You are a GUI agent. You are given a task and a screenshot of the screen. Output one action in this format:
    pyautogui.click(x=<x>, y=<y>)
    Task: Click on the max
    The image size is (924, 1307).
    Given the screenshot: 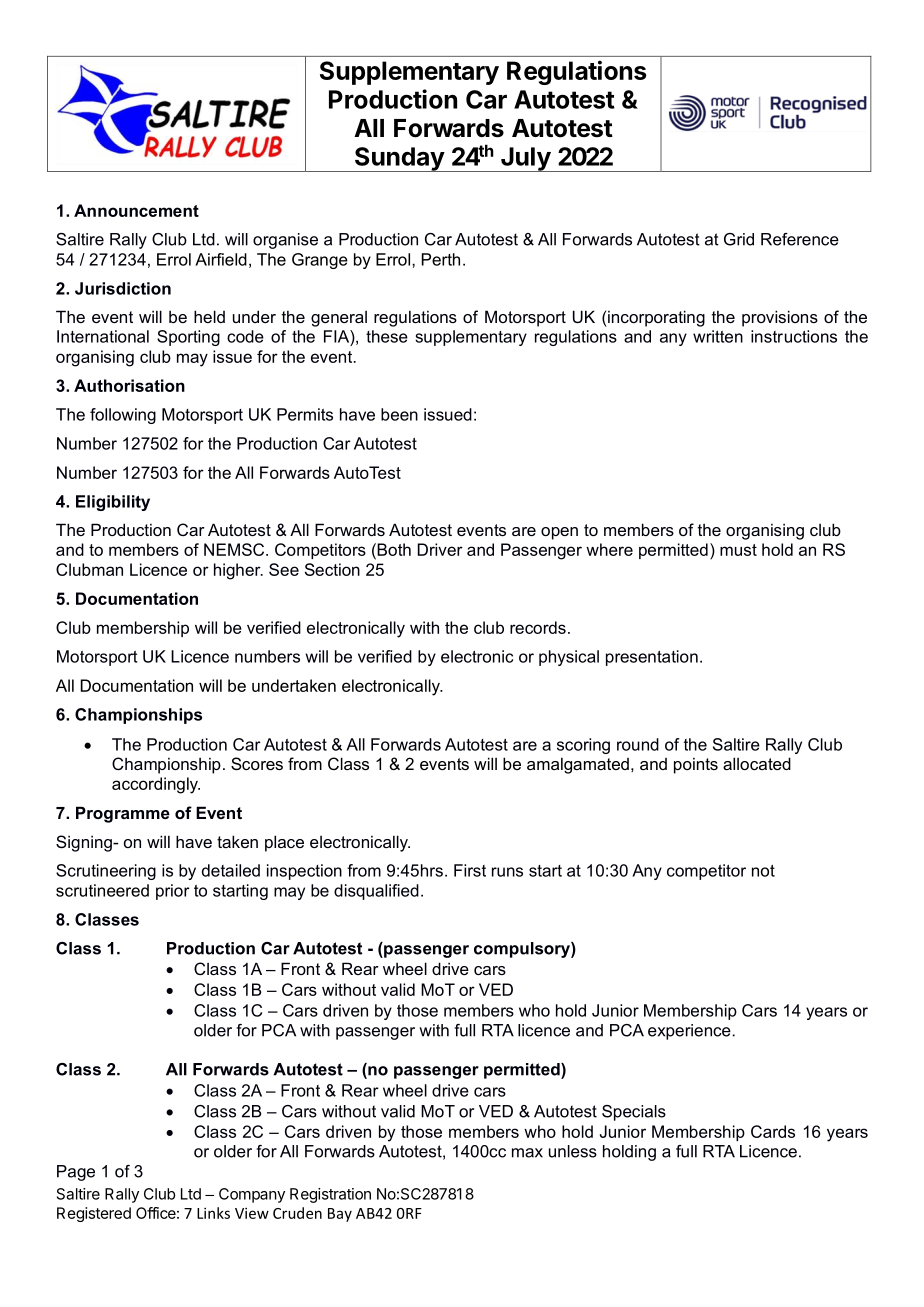 What is the action you would take?
    pyautogui.click(x=527, y=1153)
